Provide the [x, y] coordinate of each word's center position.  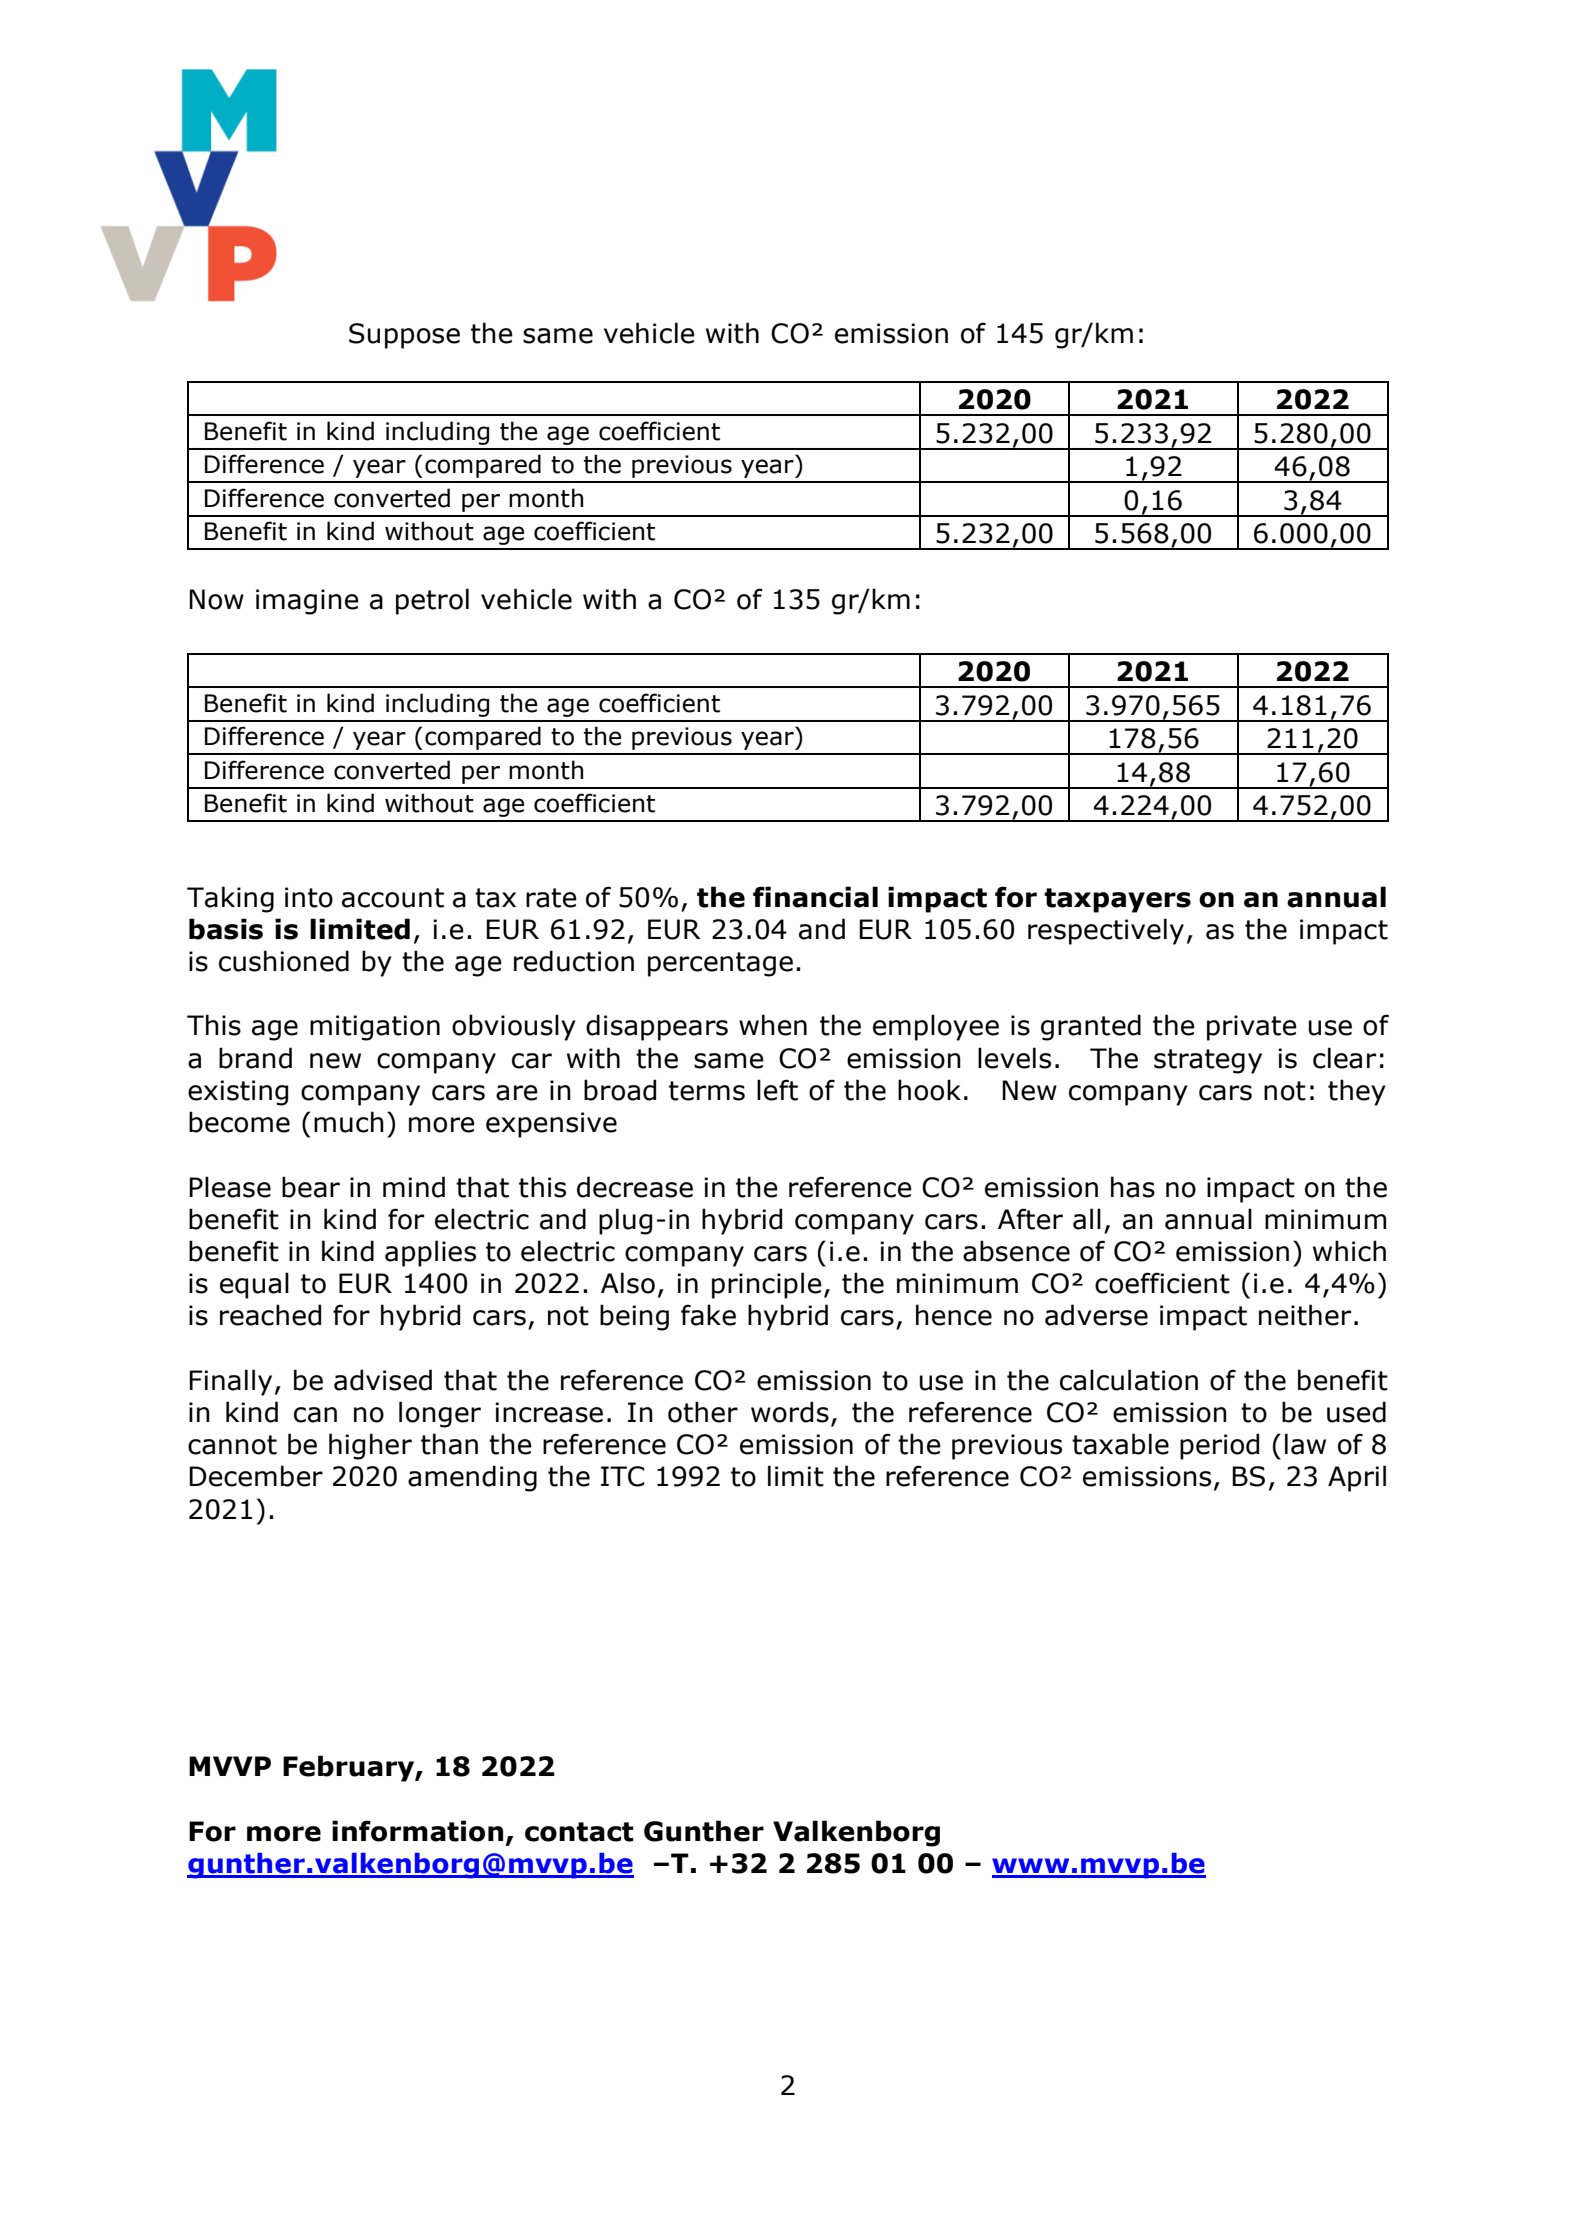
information [417, 1831]
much [349, 1122]
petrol [432, 601]
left [777, 1090]
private [1252, 1028]
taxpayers [1117, 900]
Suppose [404, 336]
